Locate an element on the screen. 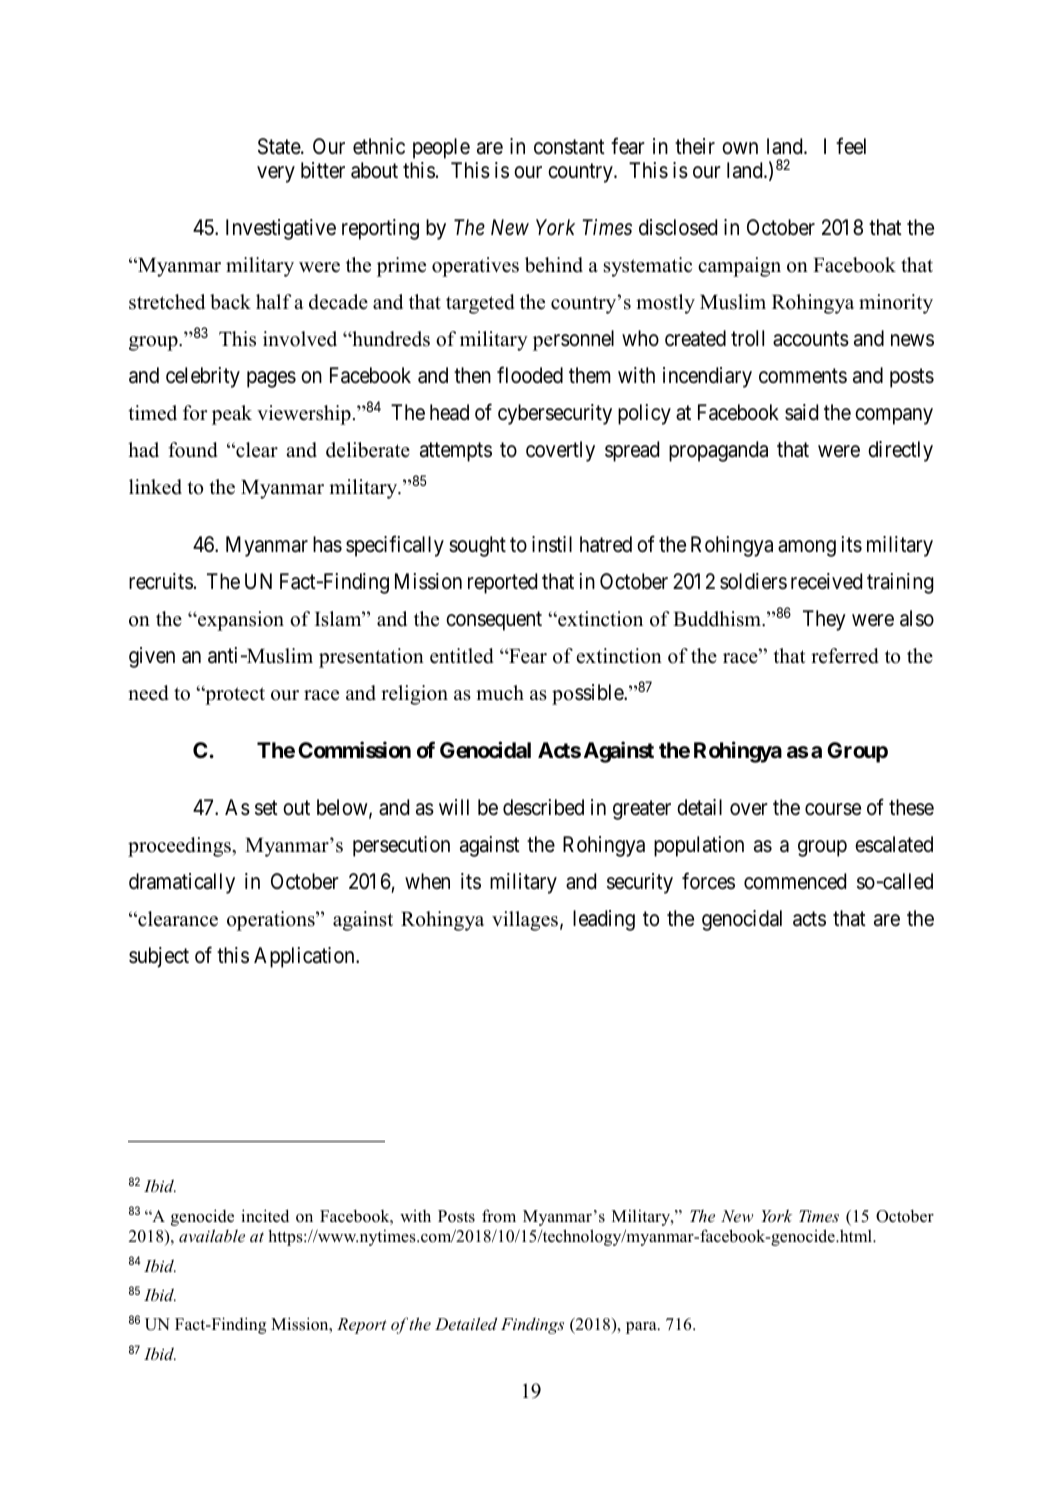 This screenshot has height=1502, width=1062. para is located at coordinates (642, 1328).
